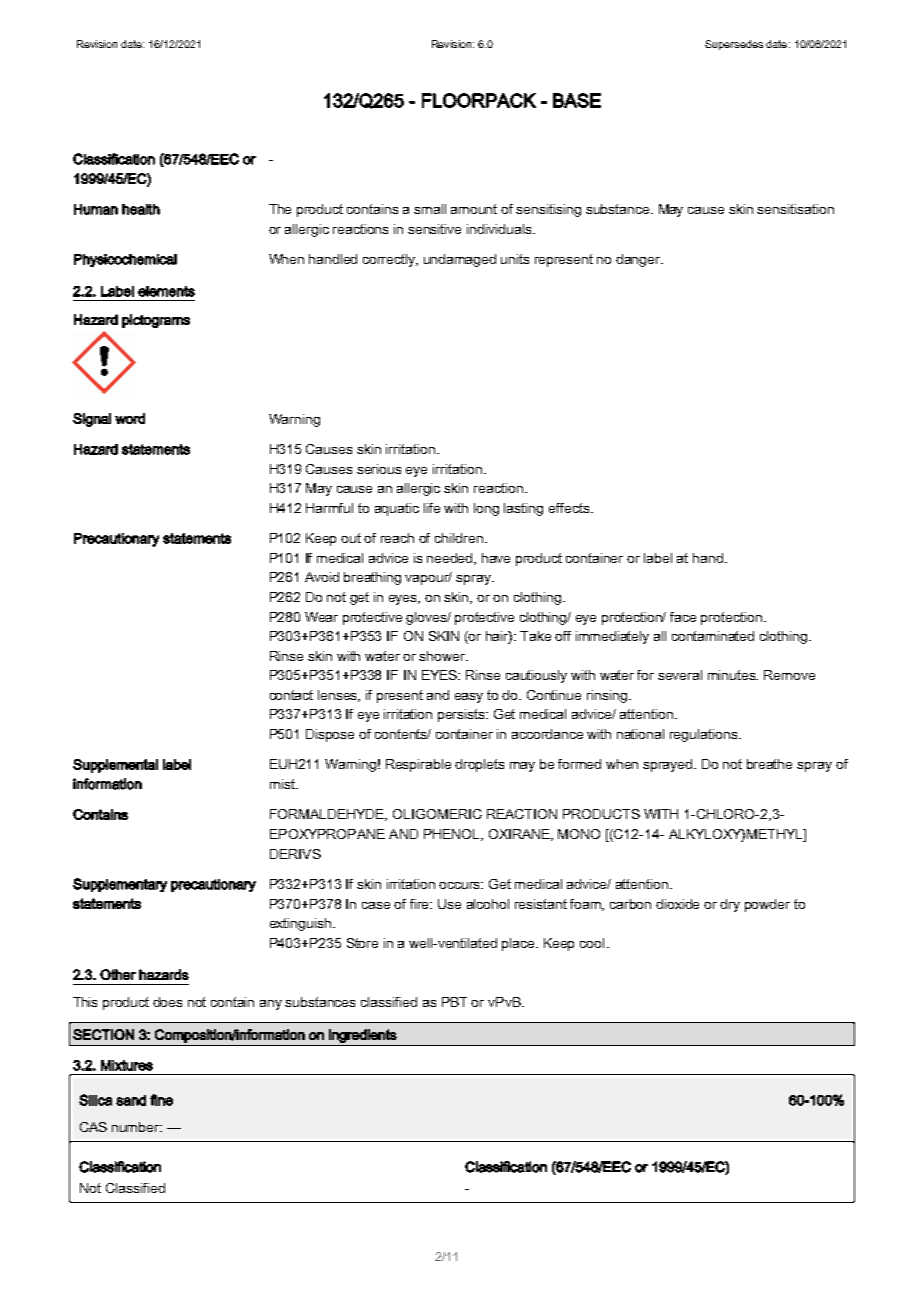  Describe the element at coordinates (577, 100) in the image. I see `BASE` at that location.
